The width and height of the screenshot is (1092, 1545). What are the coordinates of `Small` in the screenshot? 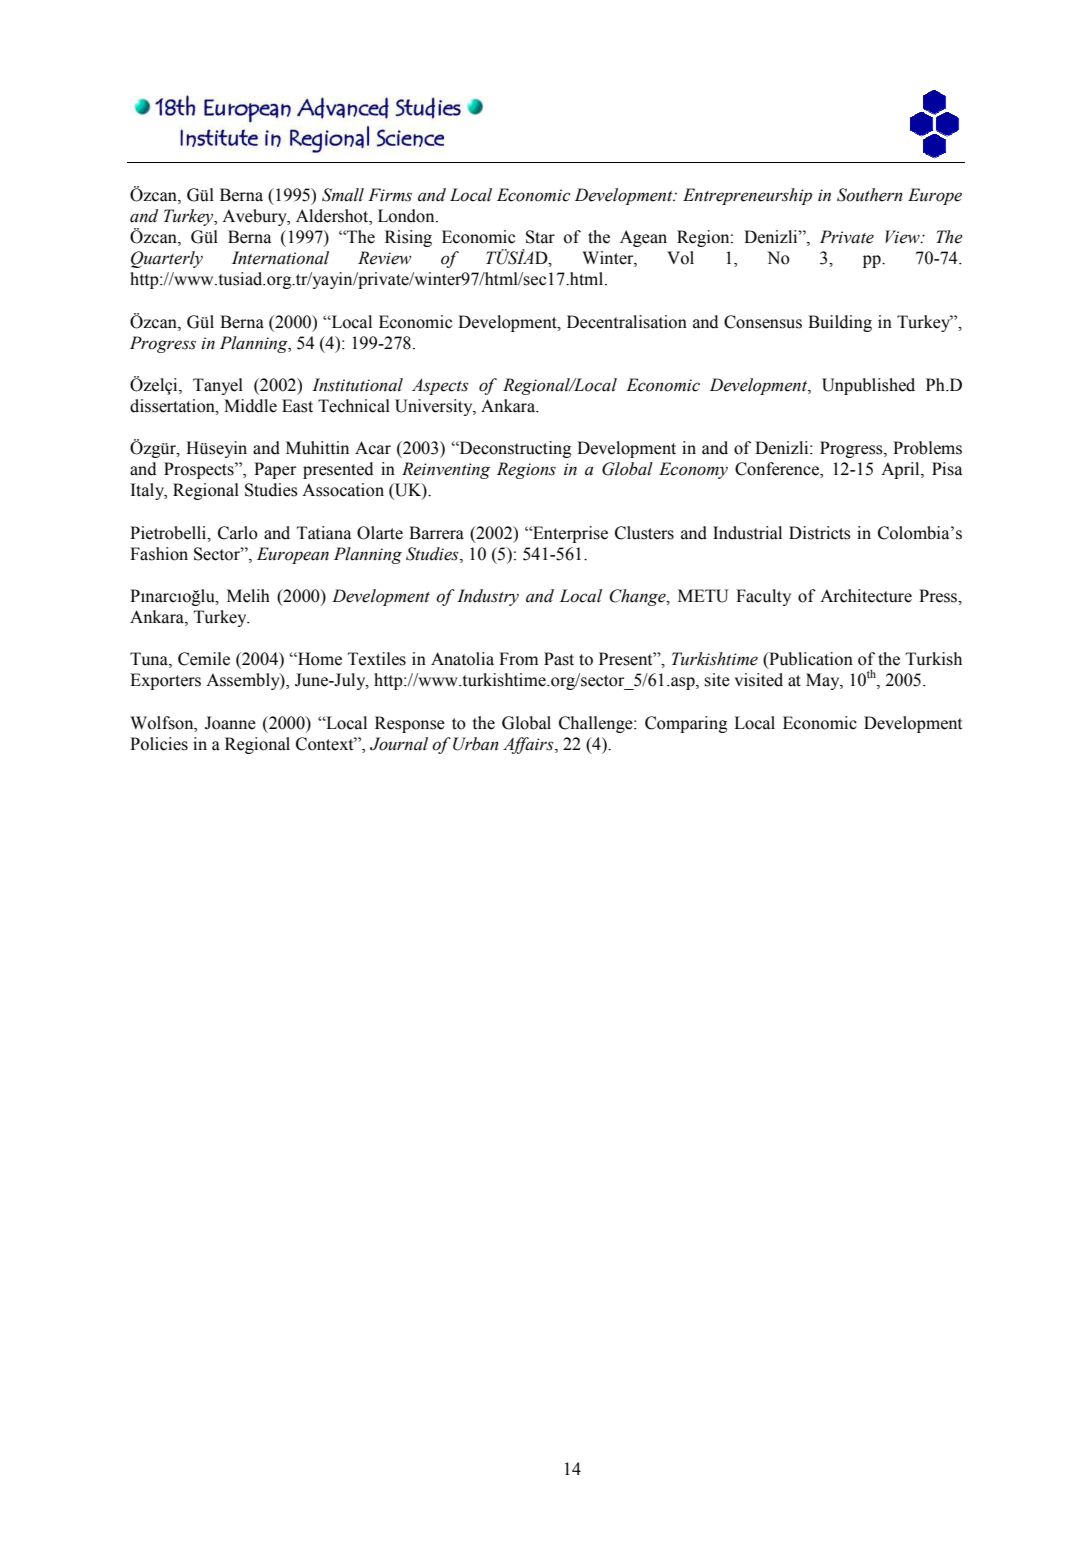 It's located at (343, 195).
